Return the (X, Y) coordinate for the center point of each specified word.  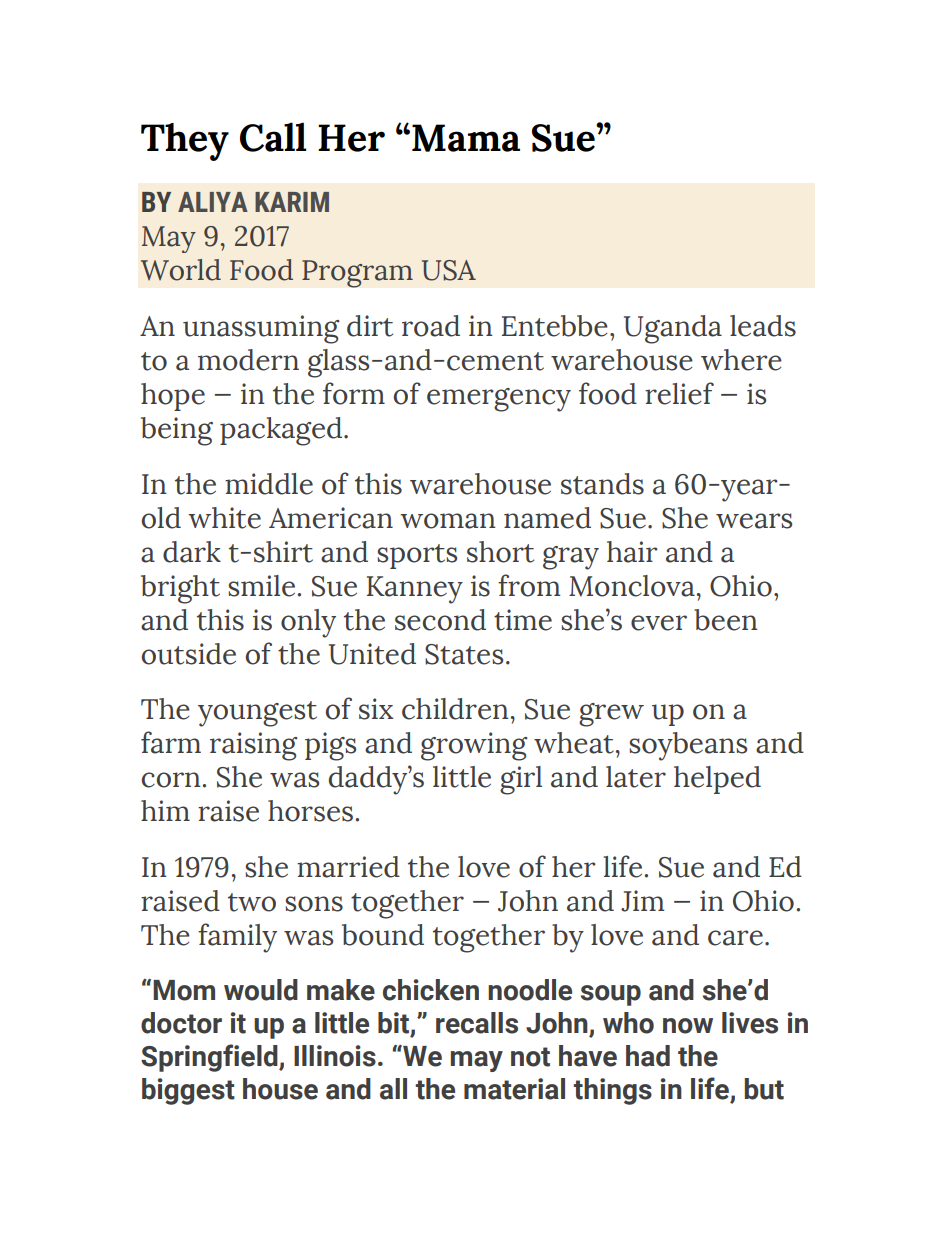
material (514, 1089)
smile (261, 586)
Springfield (210, 1058)
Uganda (673, 329)
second (440, 620)
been (725, 620)
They (185, 142)
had (648, 1056)
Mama (466, 138)
